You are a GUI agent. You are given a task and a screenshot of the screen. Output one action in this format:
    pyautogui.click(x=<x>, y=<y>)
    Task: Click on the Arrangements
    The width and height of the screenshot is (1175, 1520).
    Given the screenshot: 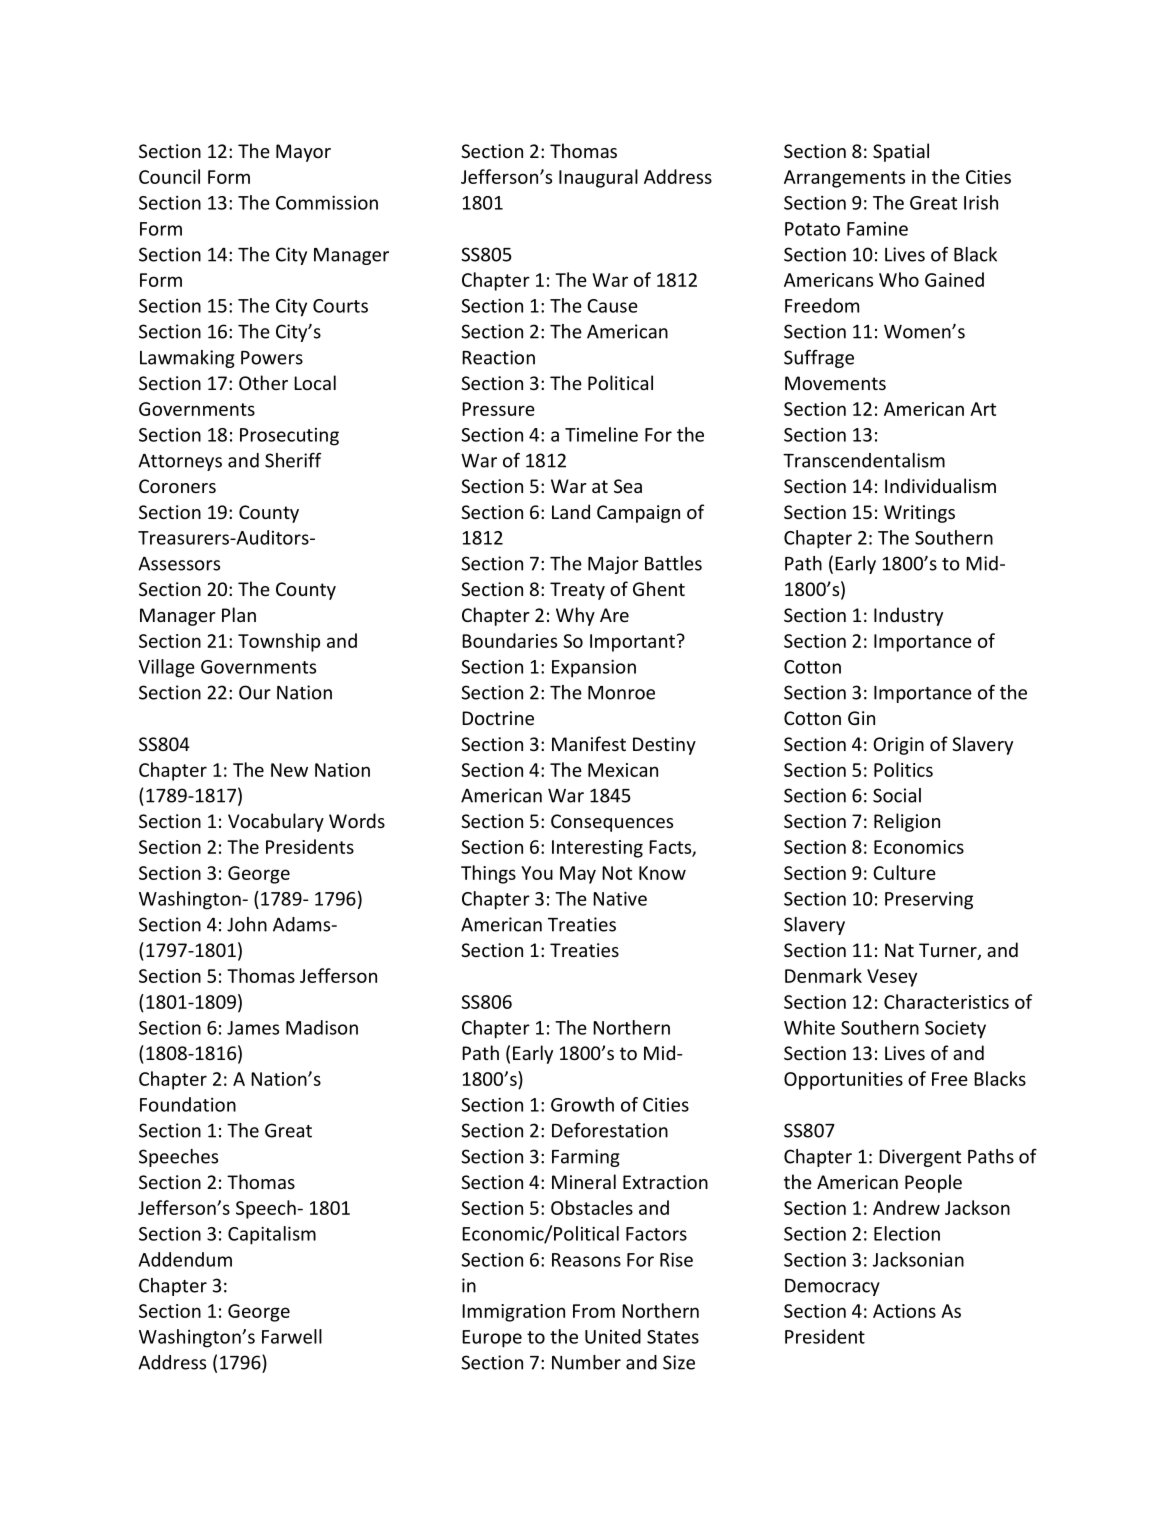 What is the action you would take?
    pyautogui.click(x=844, y=179)
